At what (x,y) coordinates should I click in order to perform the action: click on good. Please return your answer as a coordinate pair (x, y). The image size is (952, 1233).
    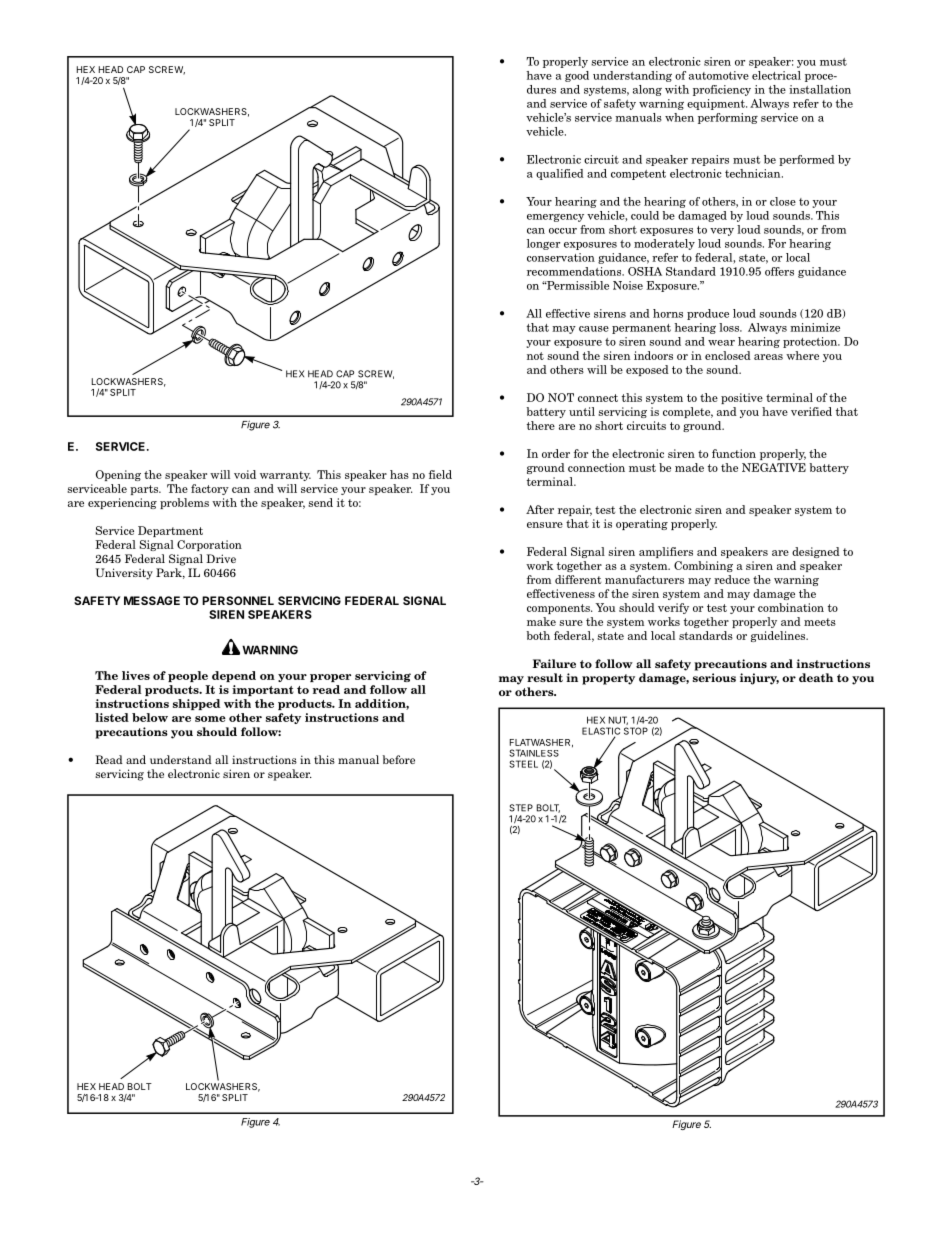
    Looking at the image, I should click on (577, 76).
